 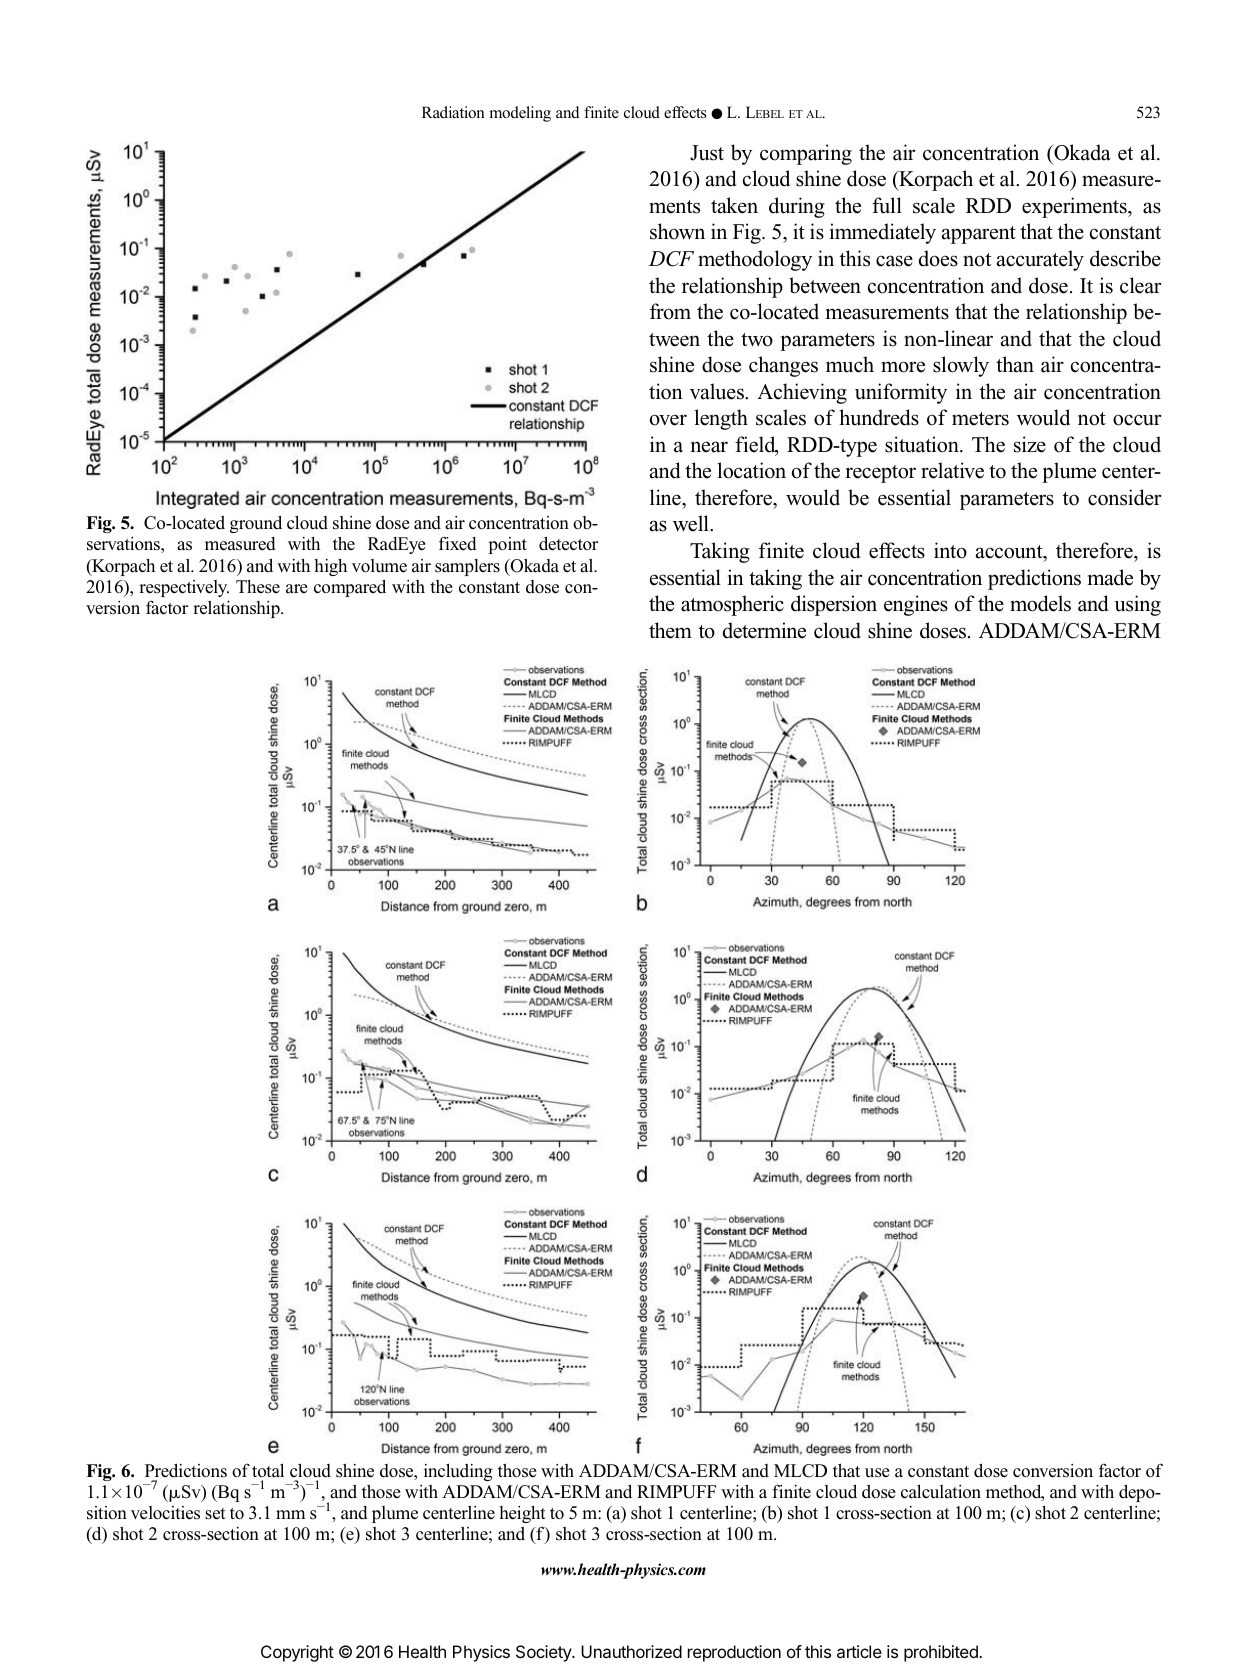 What do you see at coordinates (707, 153) in the screenshot?
I see `Just` at bounding box center [707, 153].
